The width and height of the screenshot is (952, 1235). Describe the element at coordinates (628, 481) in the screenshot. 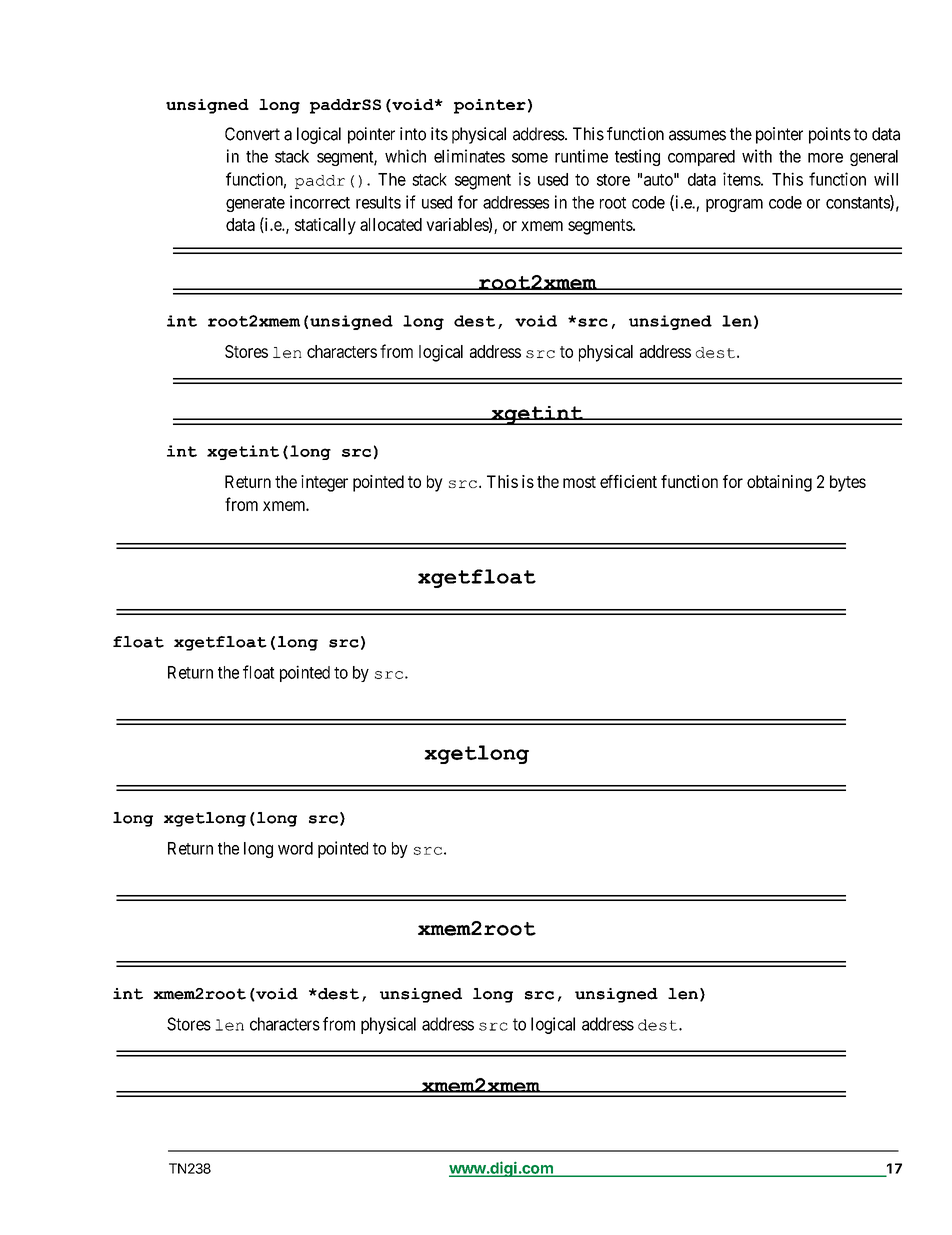

I see `efficient` at that location.
